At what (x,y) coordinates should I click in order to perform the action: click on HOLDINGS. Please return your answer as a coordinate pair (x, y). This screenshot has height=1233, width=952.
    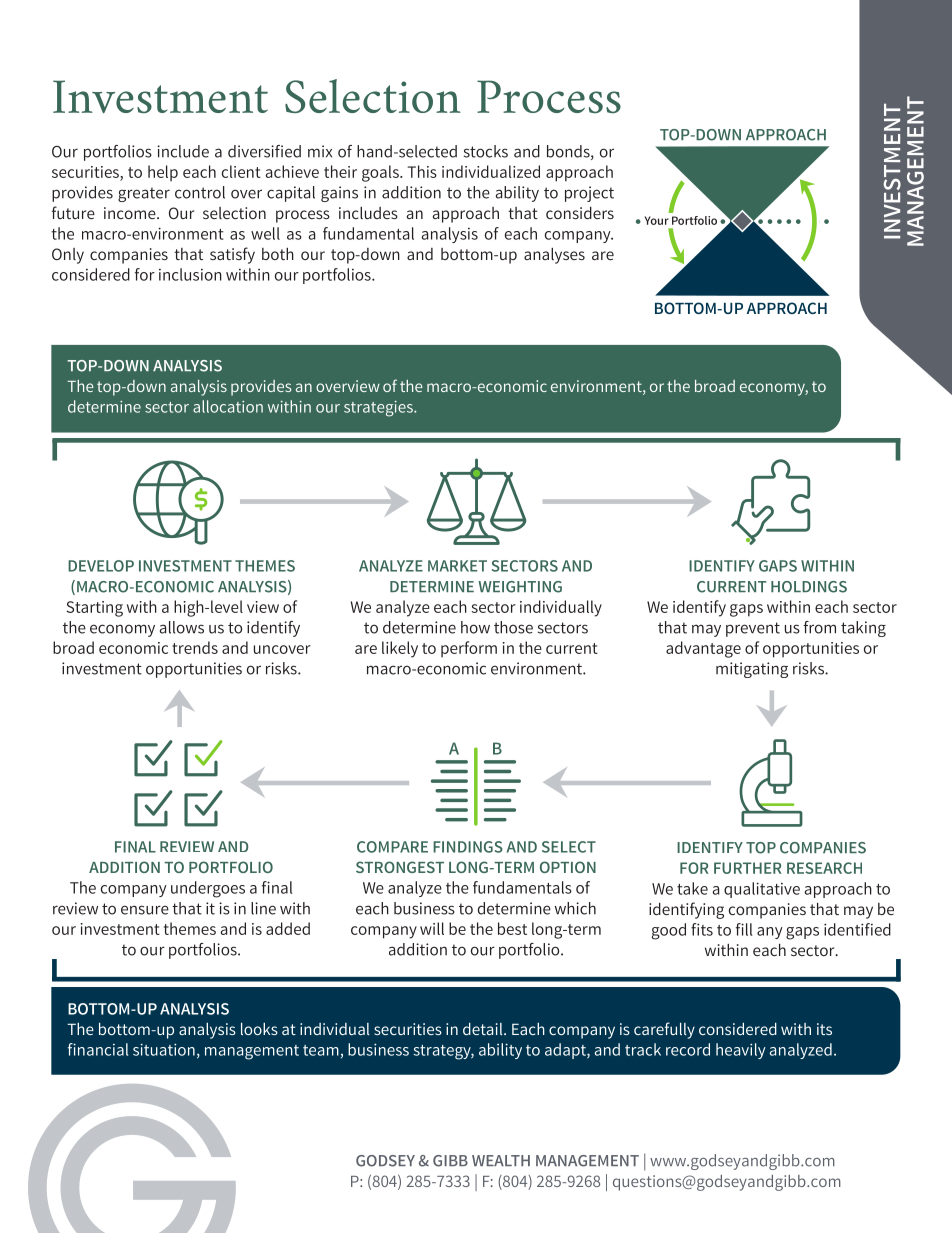
    Looking at the image, I should click on (809, 587).
